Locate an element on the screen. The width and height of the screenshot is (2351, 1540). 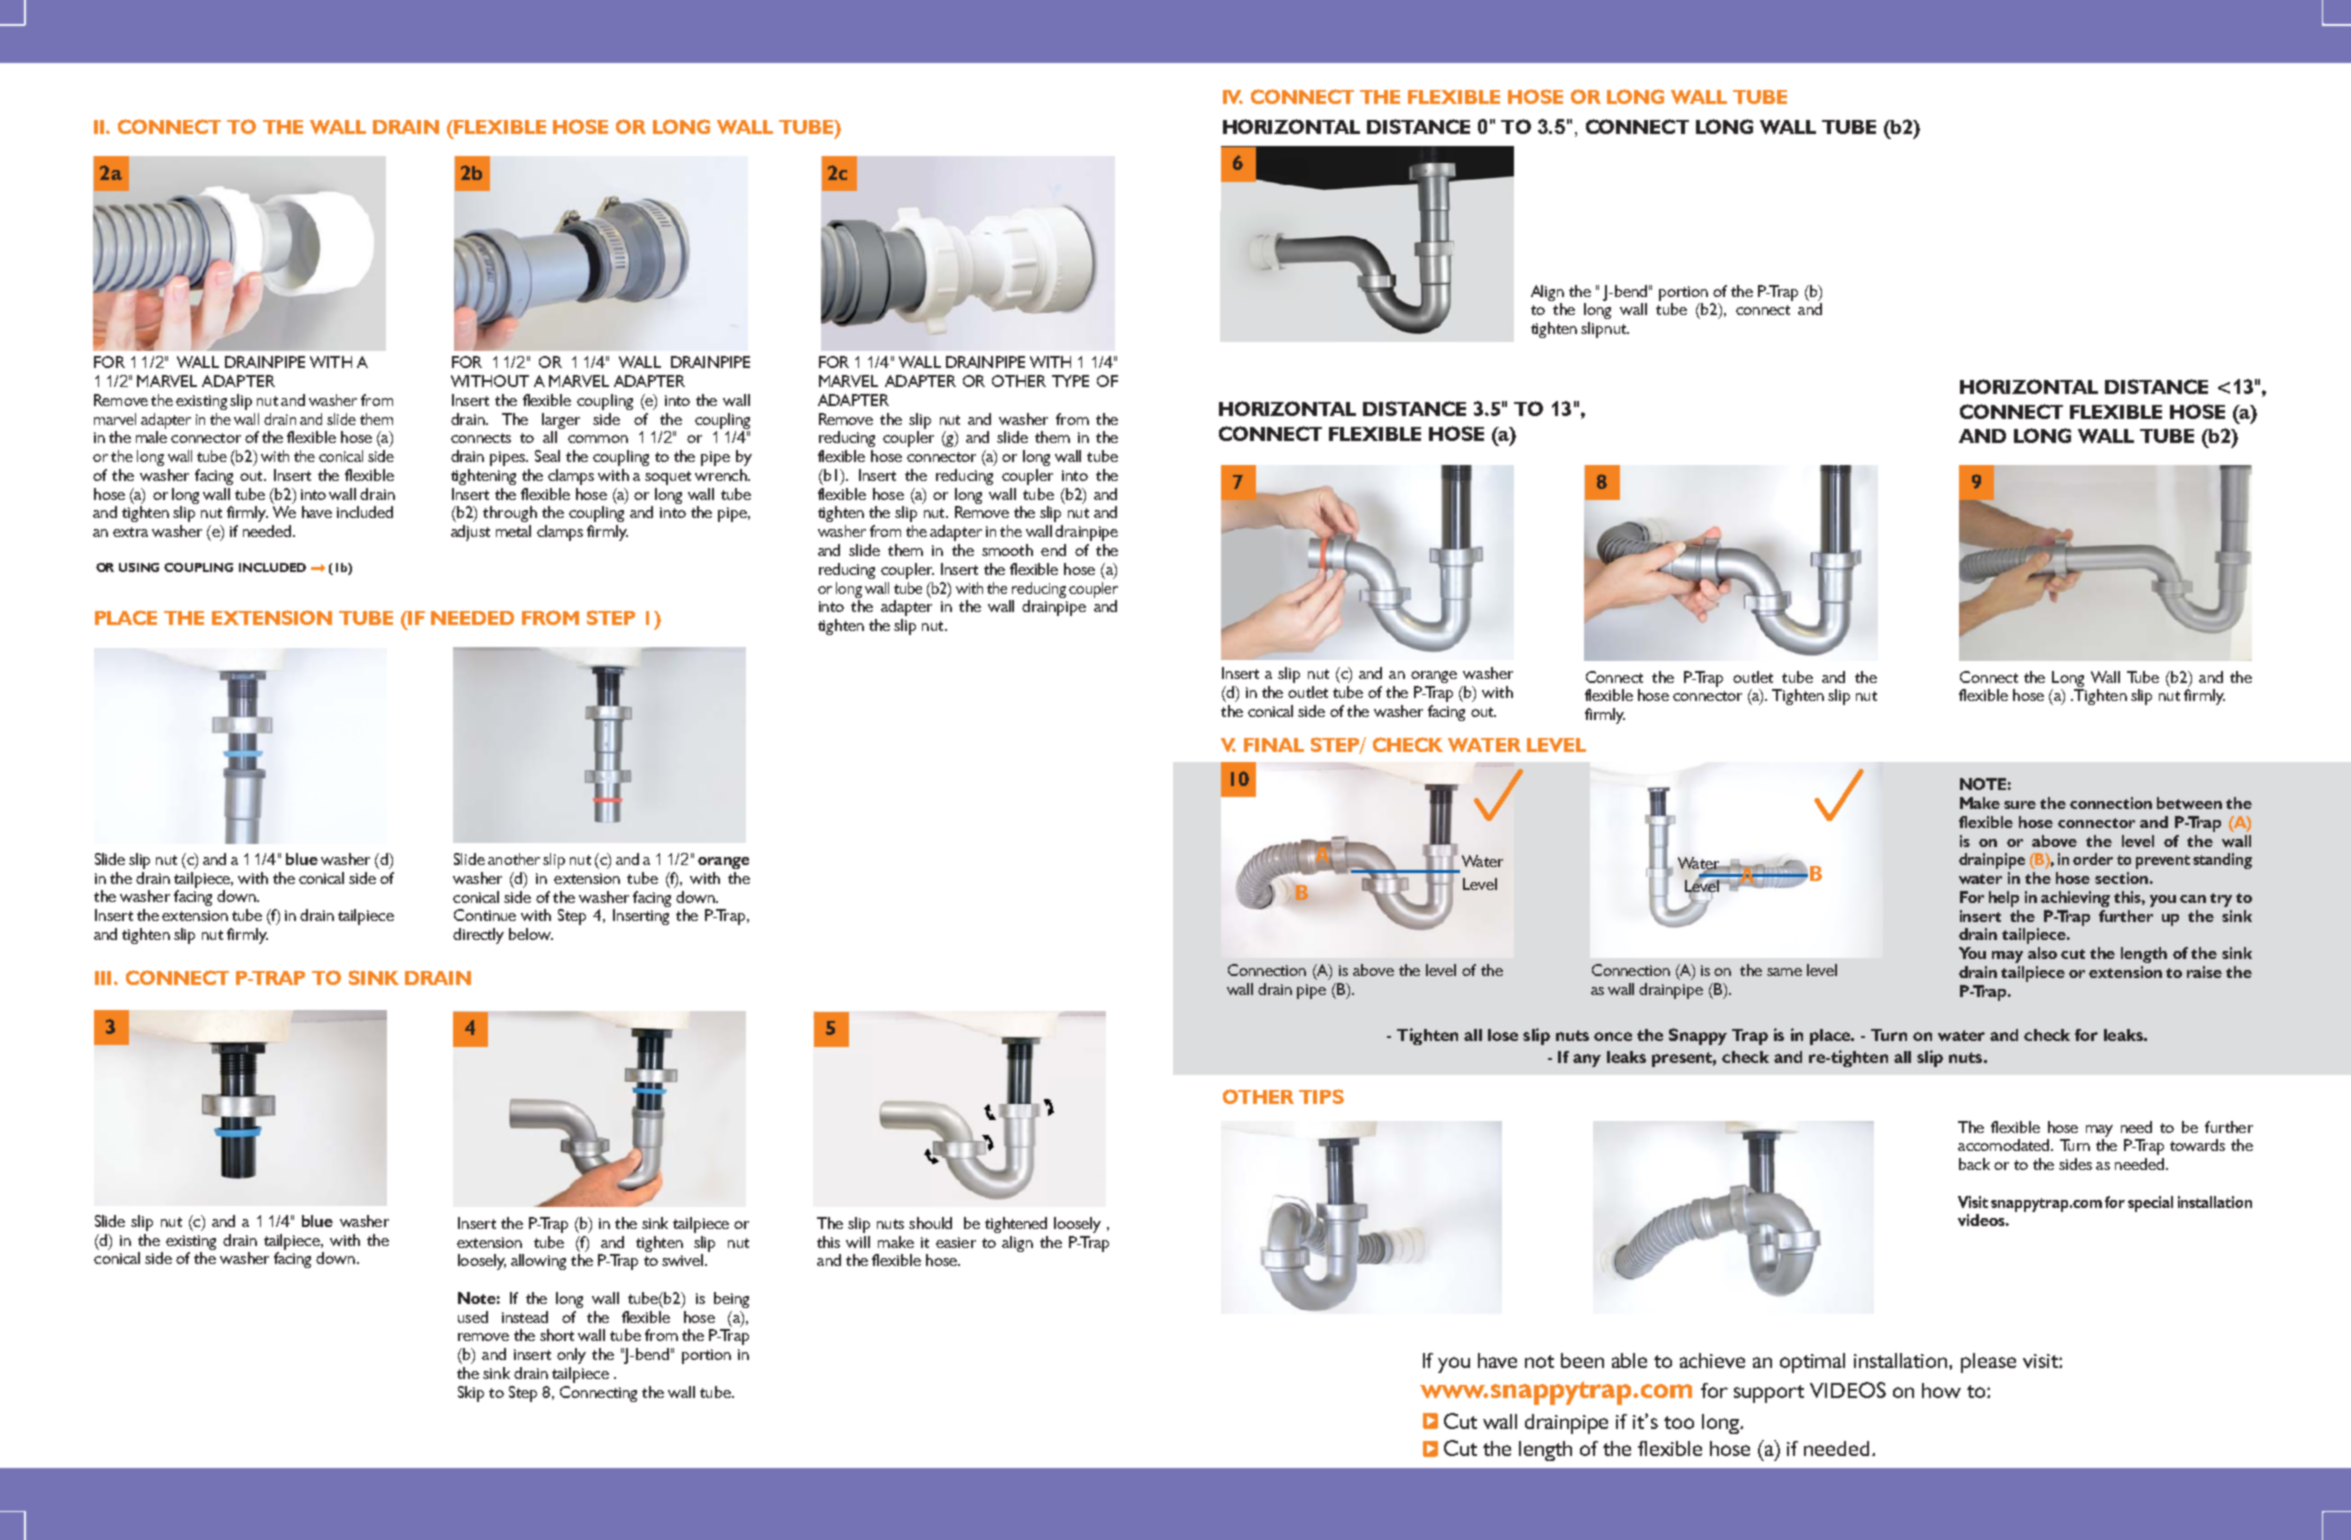
lose is located at coordinates (1503, 1035).
